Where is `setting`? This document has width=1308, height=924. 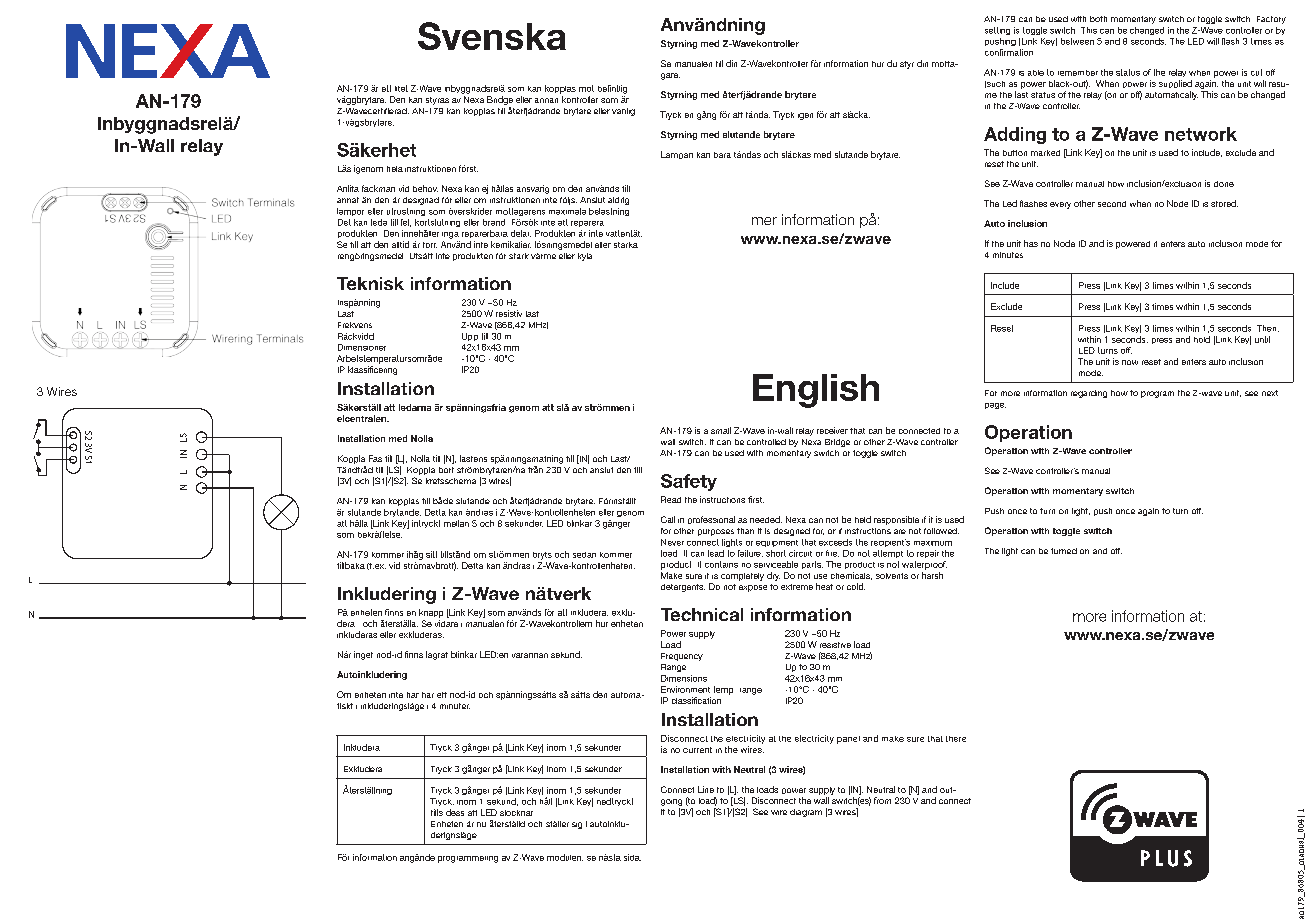 setting is located at coordinates (997, 31).
